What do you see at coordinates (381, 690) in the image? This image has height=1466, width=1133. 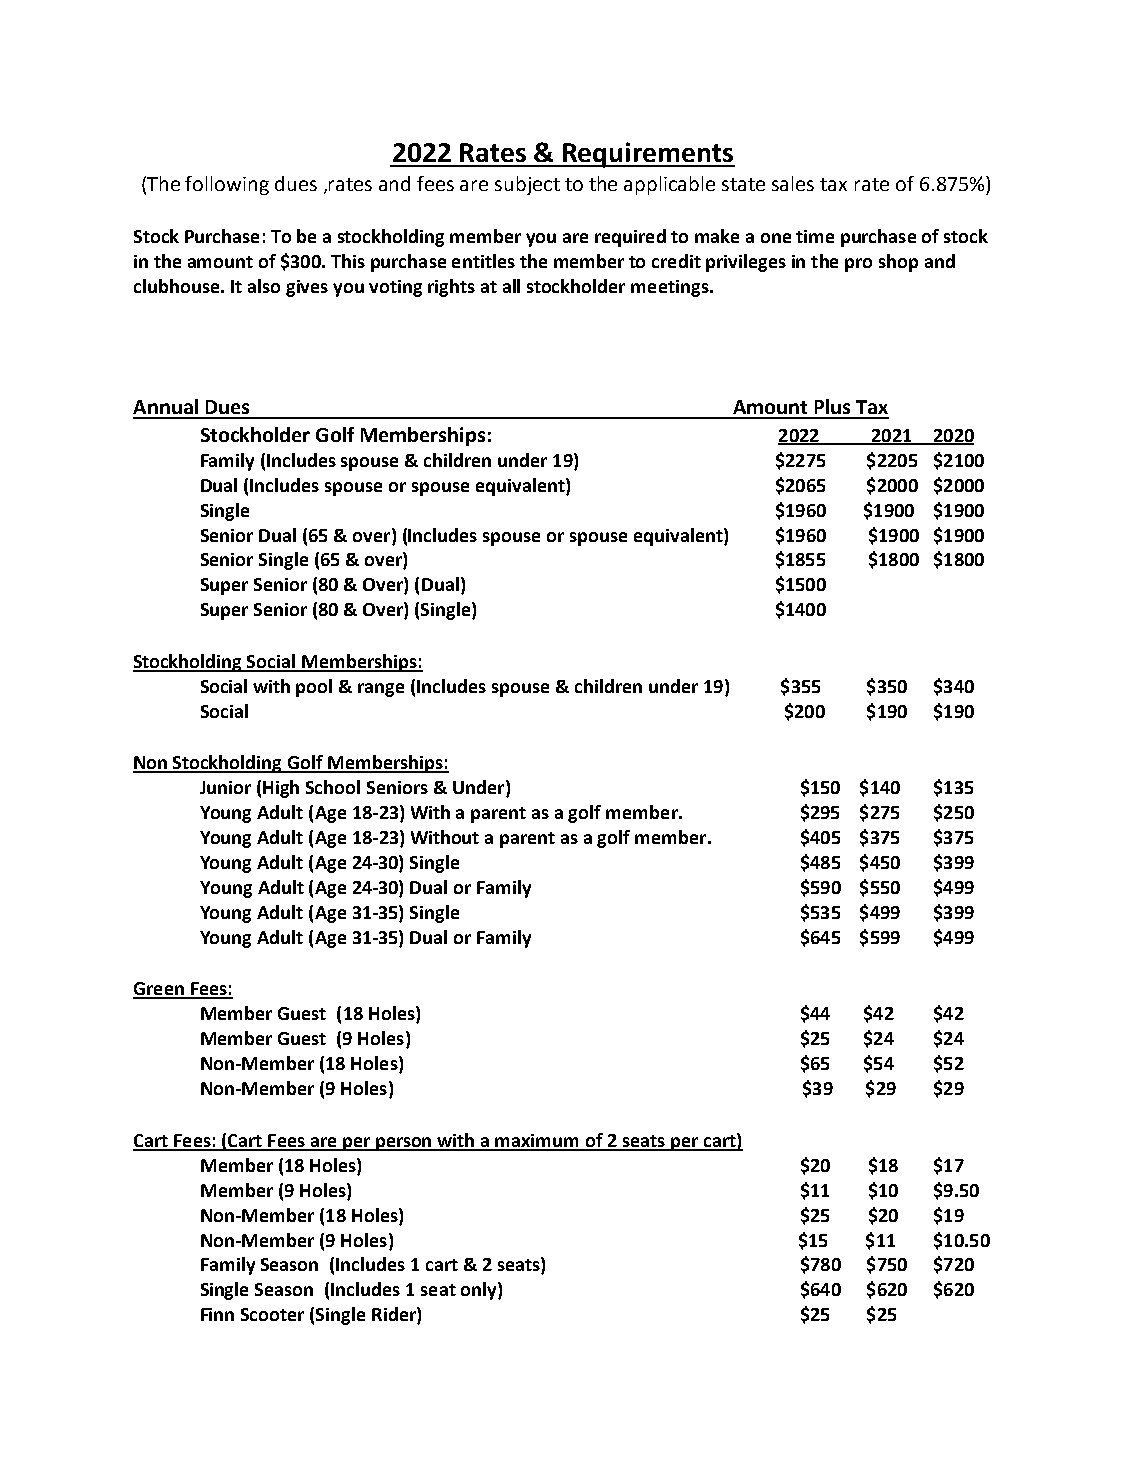 I see `range` at bounding box center [381, 690].
